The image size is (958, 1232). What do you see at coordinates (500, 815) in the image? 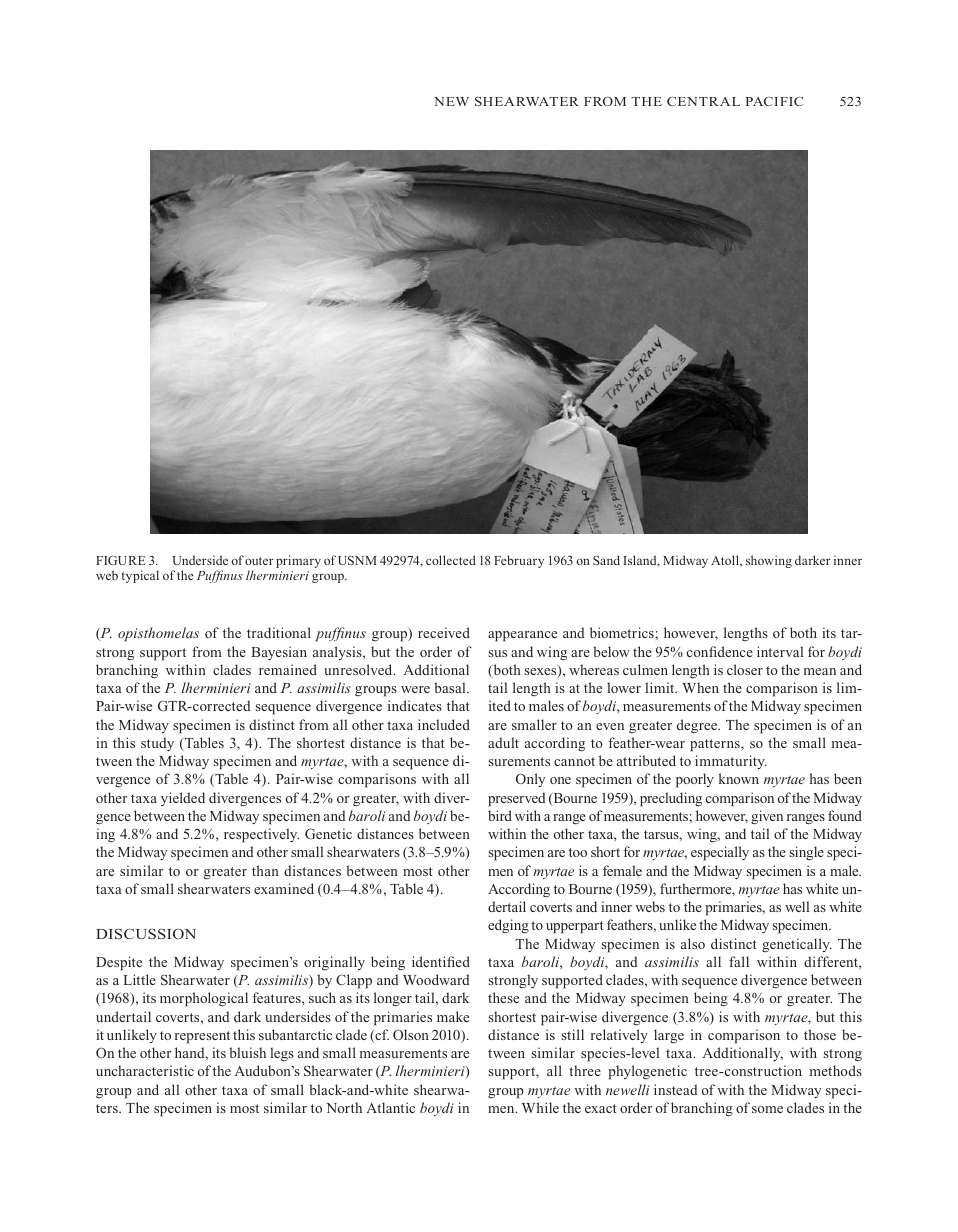
I see `bird` at bounding box center [500, 815].
